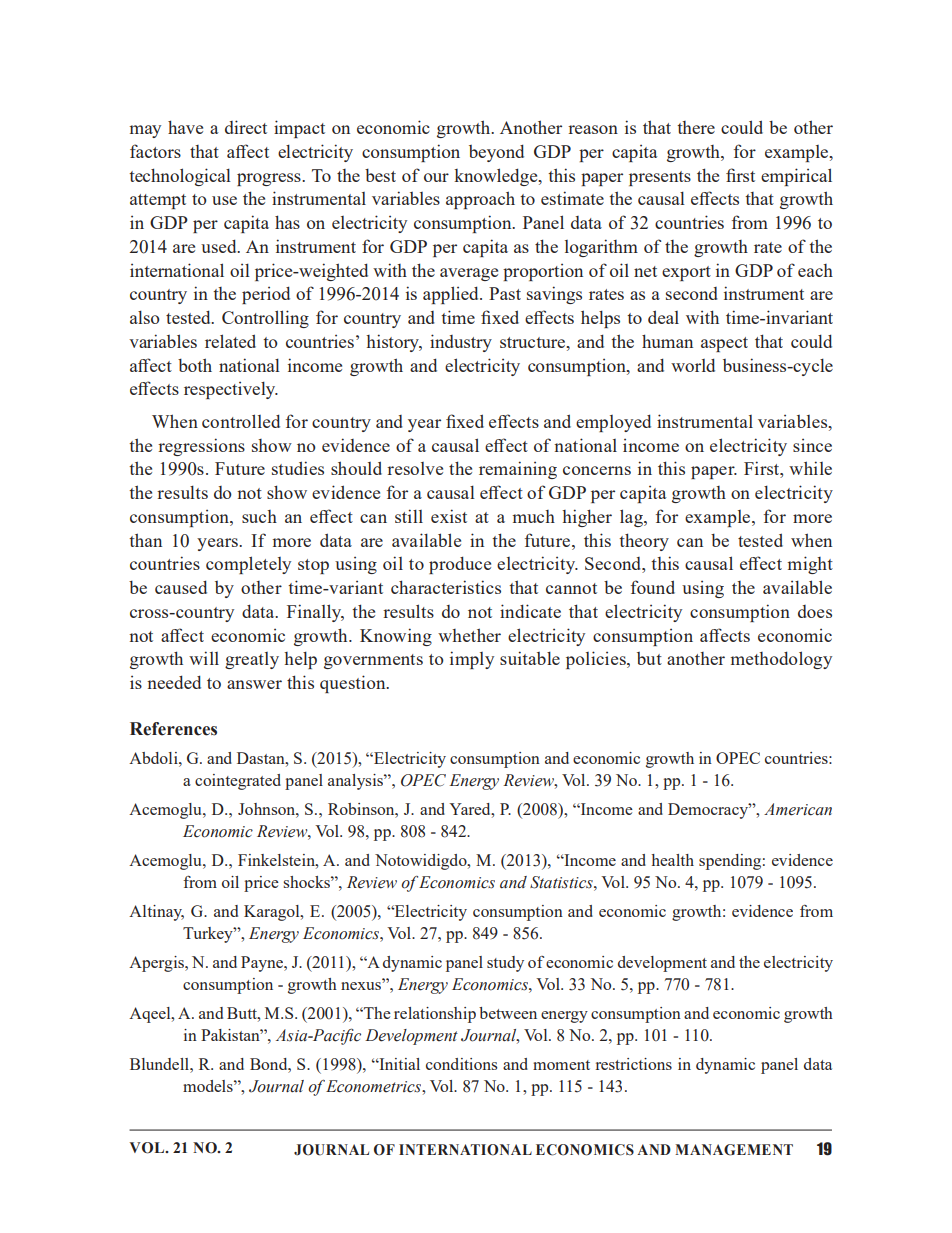  What do you see at coordinates (263, 964) in the document?
I see `Payne` at bounding box center [263, 964].
